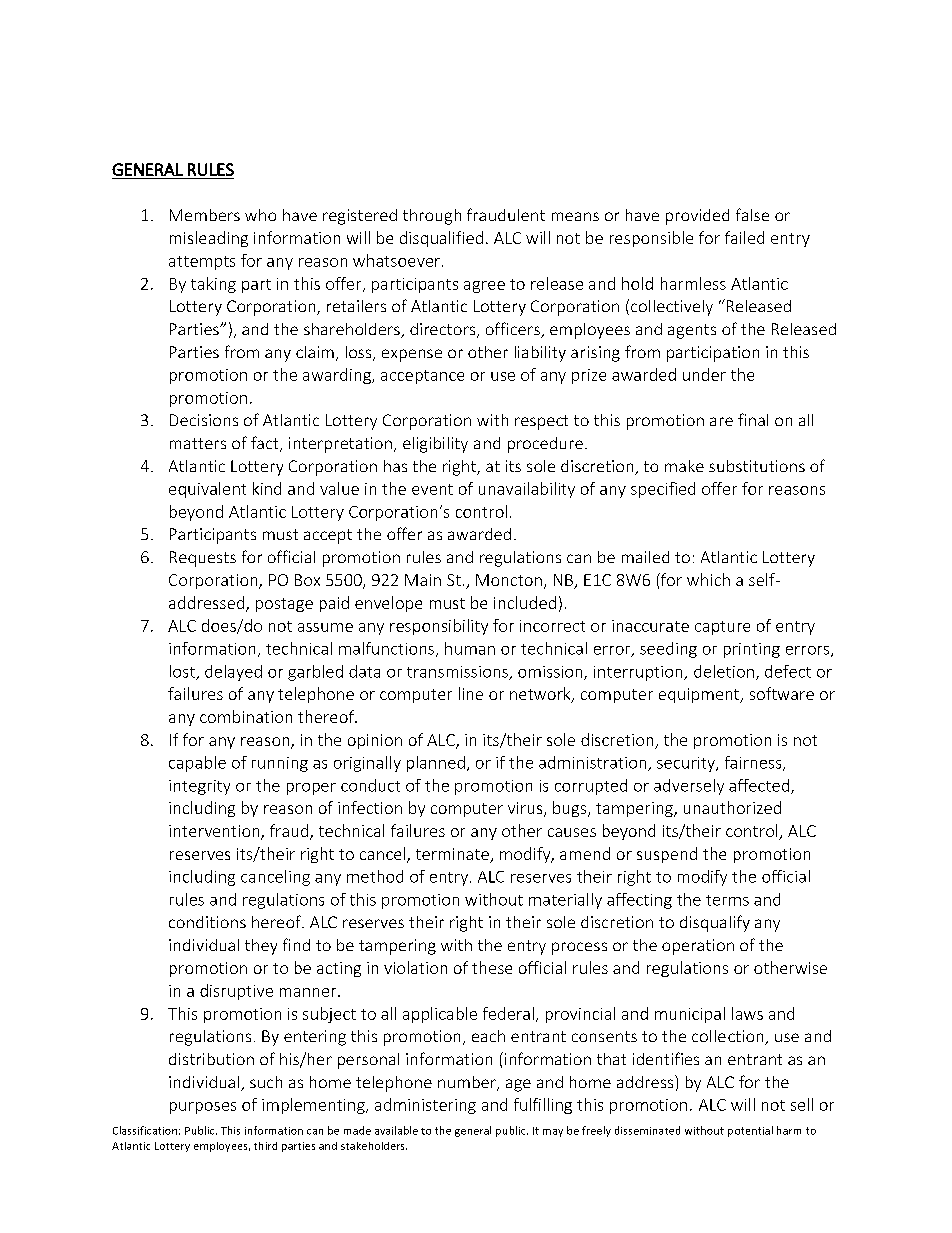  What do you see at coordinates (260, 215) in the screenshot?
I see `who` at bounding box center [260, 215].
